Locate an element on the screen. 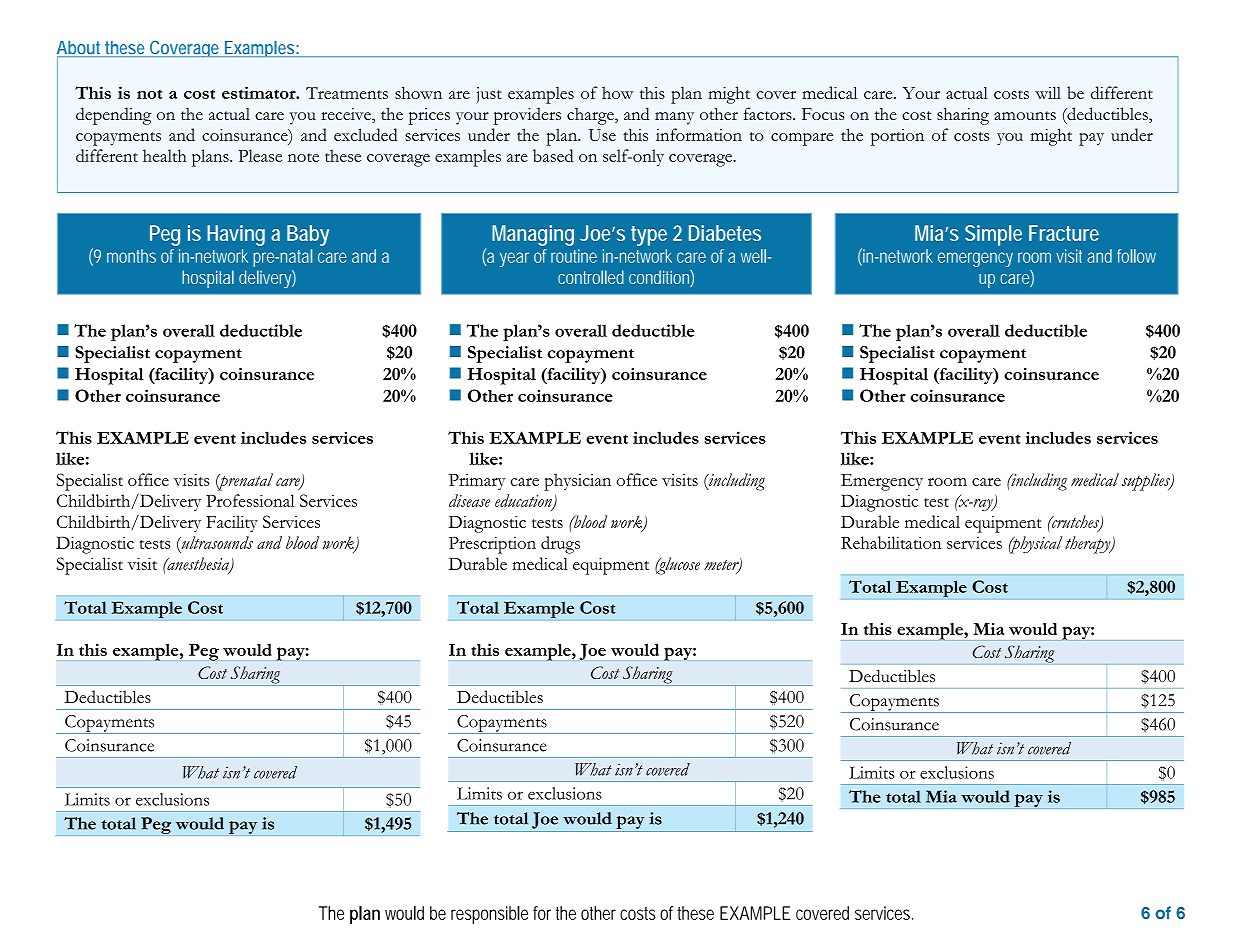  depending is located at coordinates (114, 116).
